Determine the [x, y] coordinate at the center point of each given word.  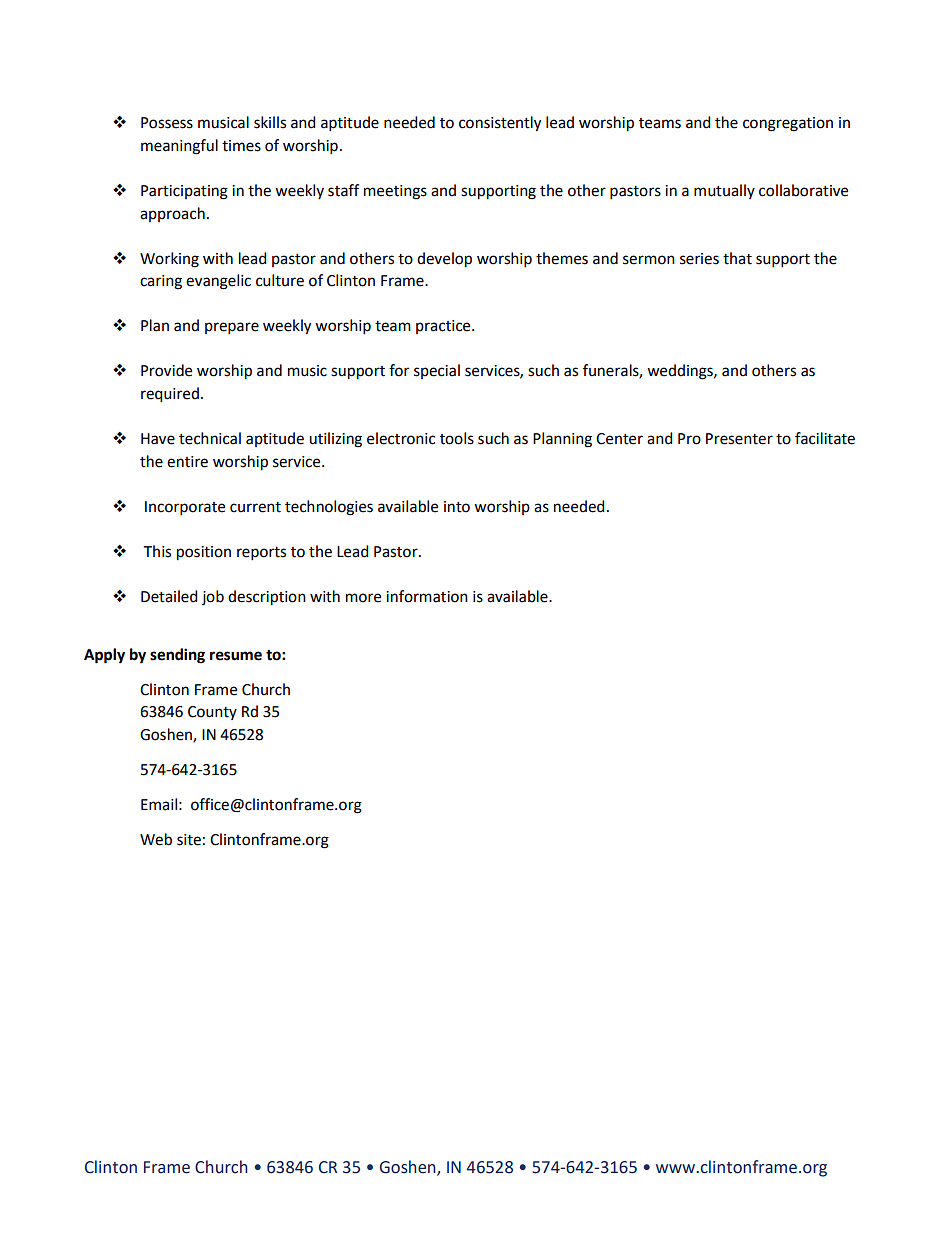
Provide [166, 370]
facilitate [825, 438]
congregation [788, 124]
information [427, 596]
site [189, 840]
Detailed [169, 596]
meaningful [179, 147]
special [437, 371]
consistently [500, 124]
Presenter [739, 439]
